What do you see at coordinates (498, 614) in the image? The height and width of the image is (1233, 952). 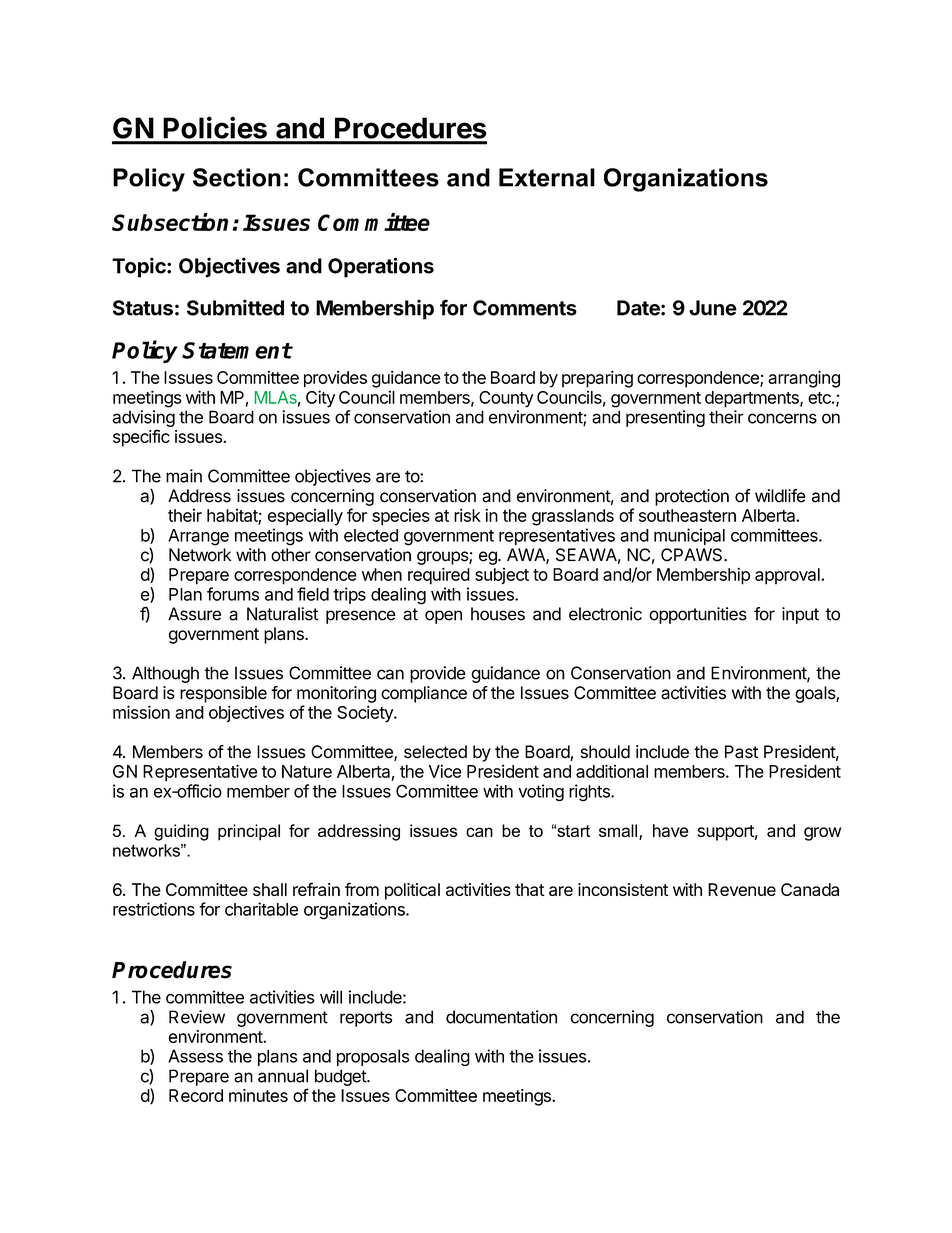 I see `houses` at bounding box center [498, 614].
